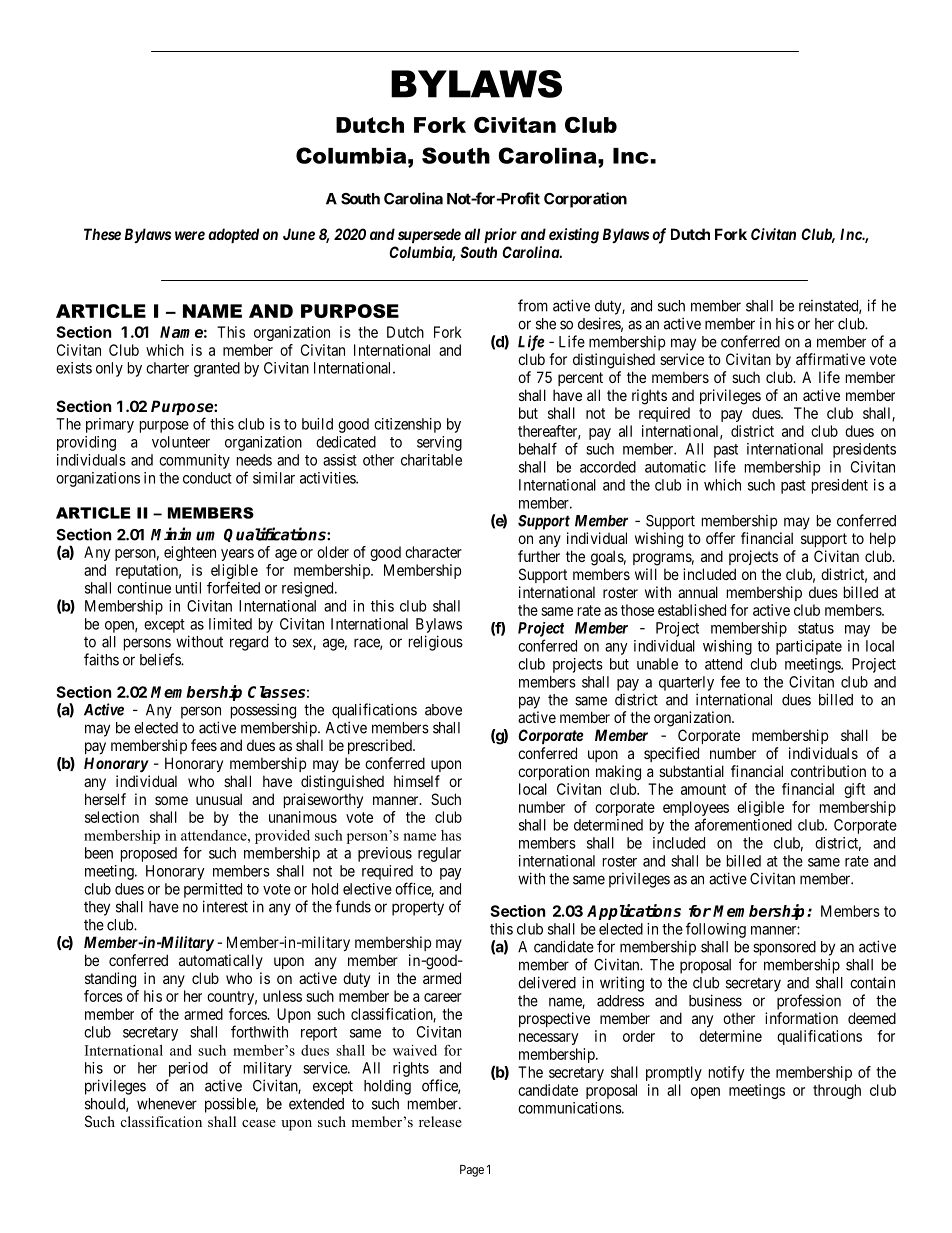 The image size is (952, 1233). Describe the element at coordinates (167, 1104) in the page. I see `whenever` at that location.
